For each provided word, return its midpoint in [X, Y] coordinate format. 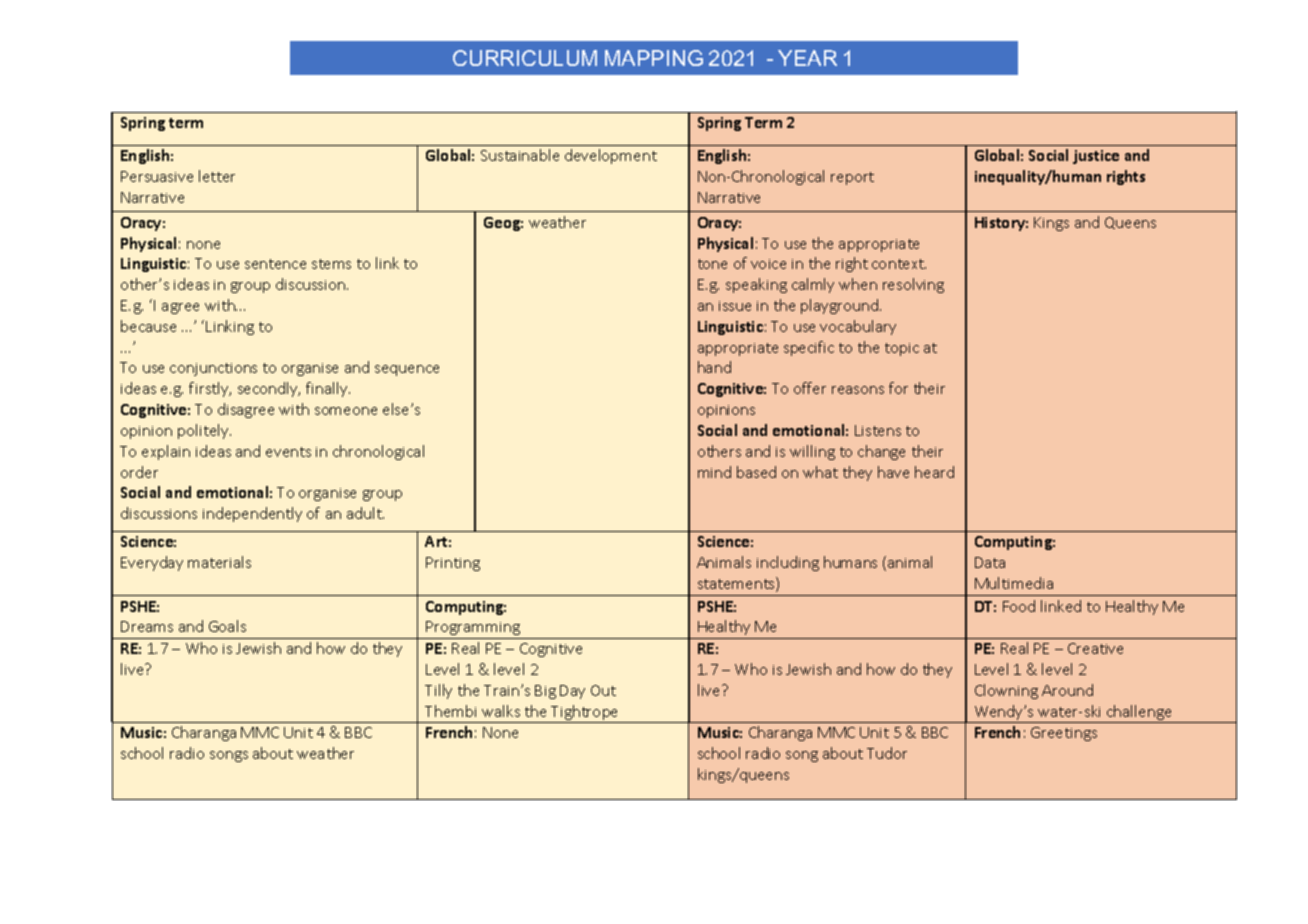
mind [714, 472]
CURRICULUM [525, 58]
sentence [275, 264]
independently [252, 514]
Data [990, 562]
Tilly [438, 691]
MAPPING [654, 58]
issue [735, 306]
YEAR [807, 58]
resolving [913, 285]
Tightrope [585, 714]
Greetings [1064, 734]
